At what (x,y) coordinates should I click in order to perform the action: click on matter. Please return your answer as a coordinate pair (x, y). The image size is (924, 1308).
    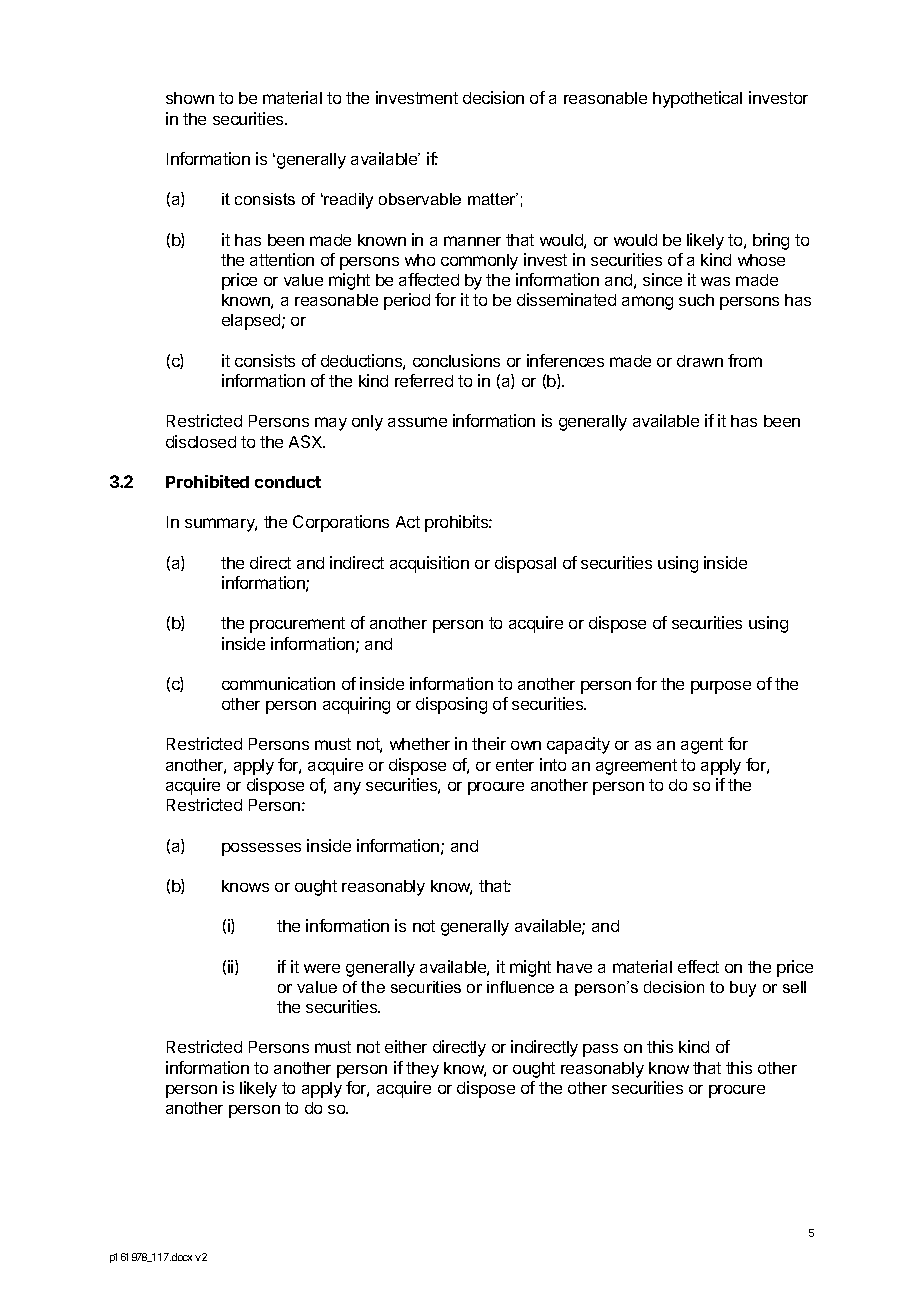
    Looking at the image, I should click on (493, 199).
